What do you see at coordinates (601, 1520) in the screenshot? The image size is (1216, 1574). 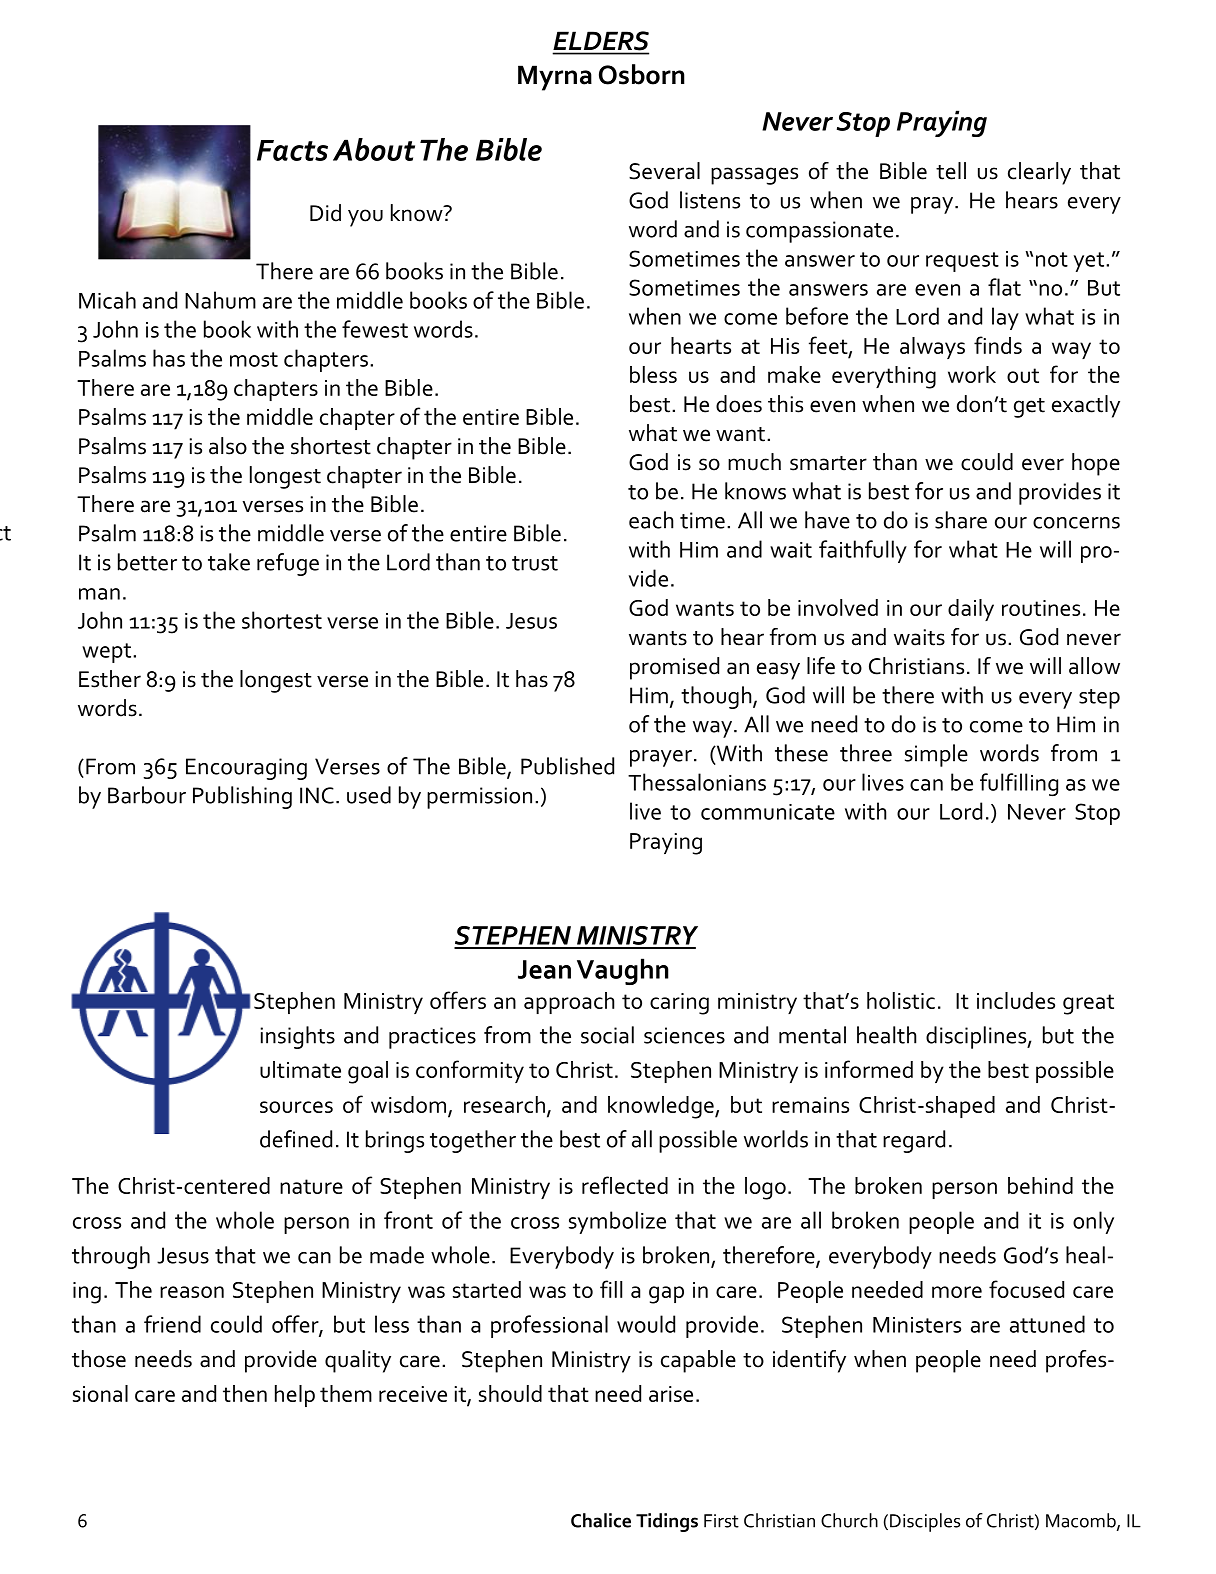 I see `Chalice` at bounding box center [601, 1520].
